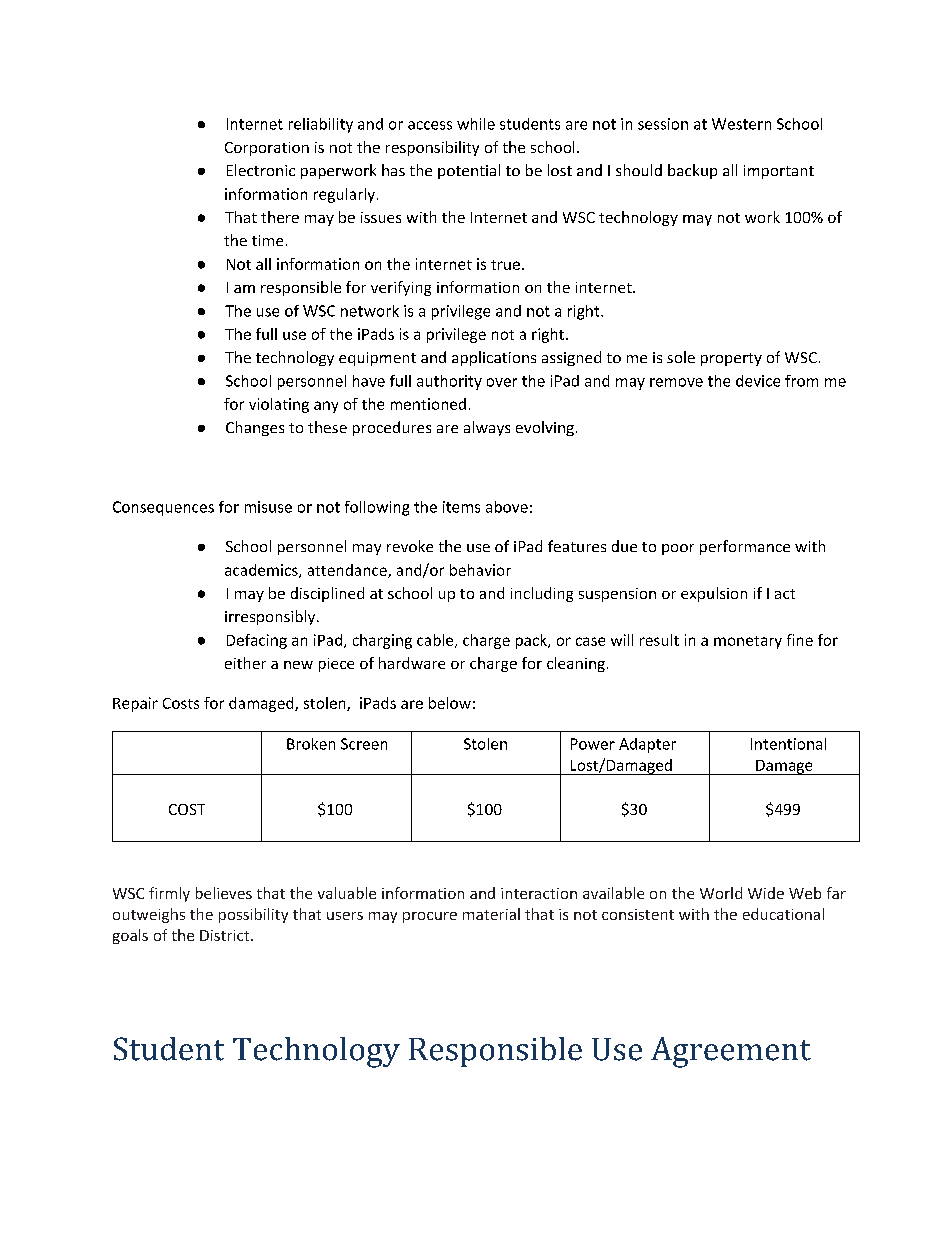 This screenshot has width=952, height=1233. What do you see at coordinates (494, 358) in the screenshot?
I see `applications` at bounding box center [494, 358].
